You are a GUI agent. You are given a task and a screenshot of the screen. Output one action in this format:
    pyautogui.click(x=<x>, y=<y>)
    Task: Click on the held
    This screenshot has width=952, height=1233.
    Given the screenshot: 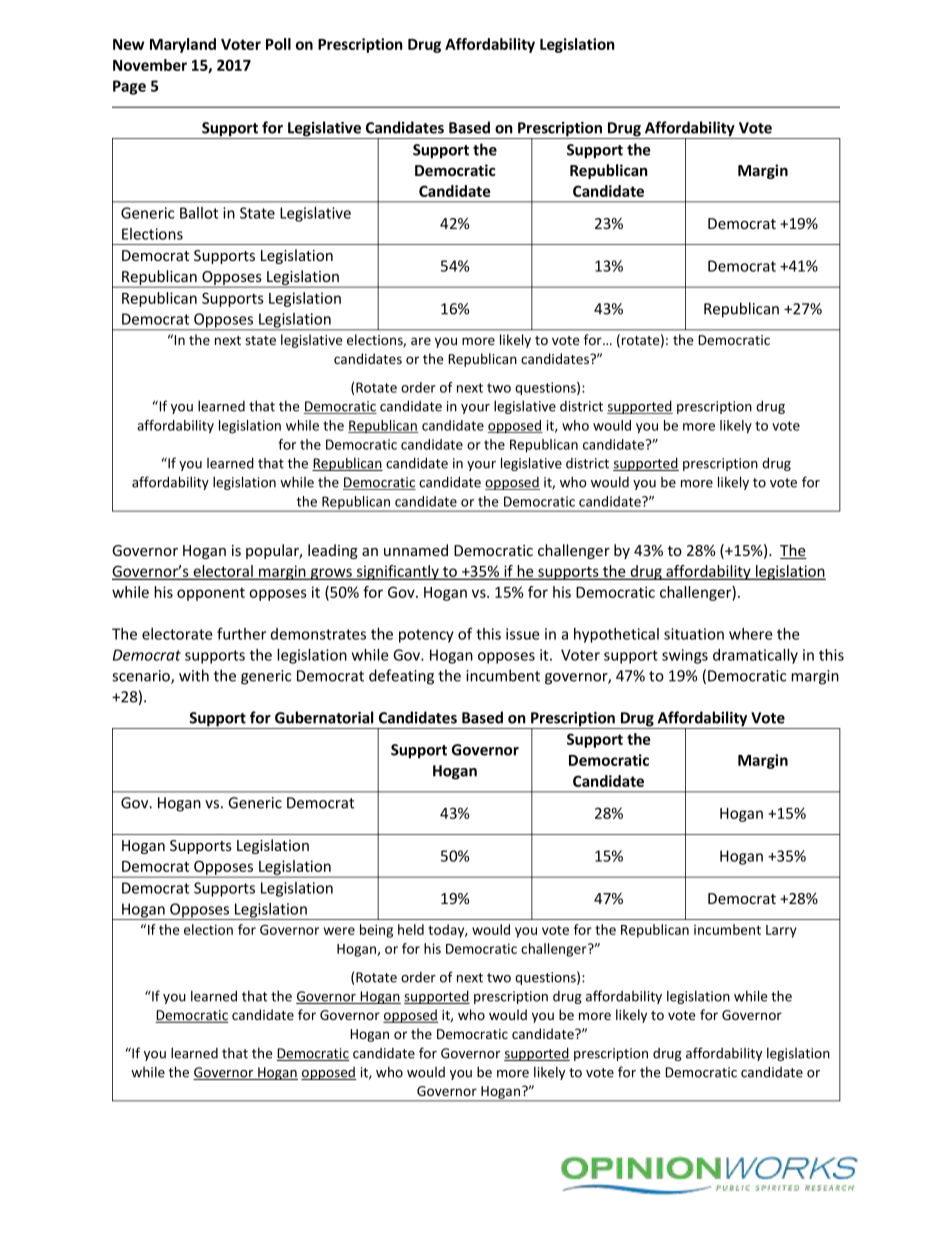 What is the action you would take?
    pyautogui.click(x=411, y=929)
